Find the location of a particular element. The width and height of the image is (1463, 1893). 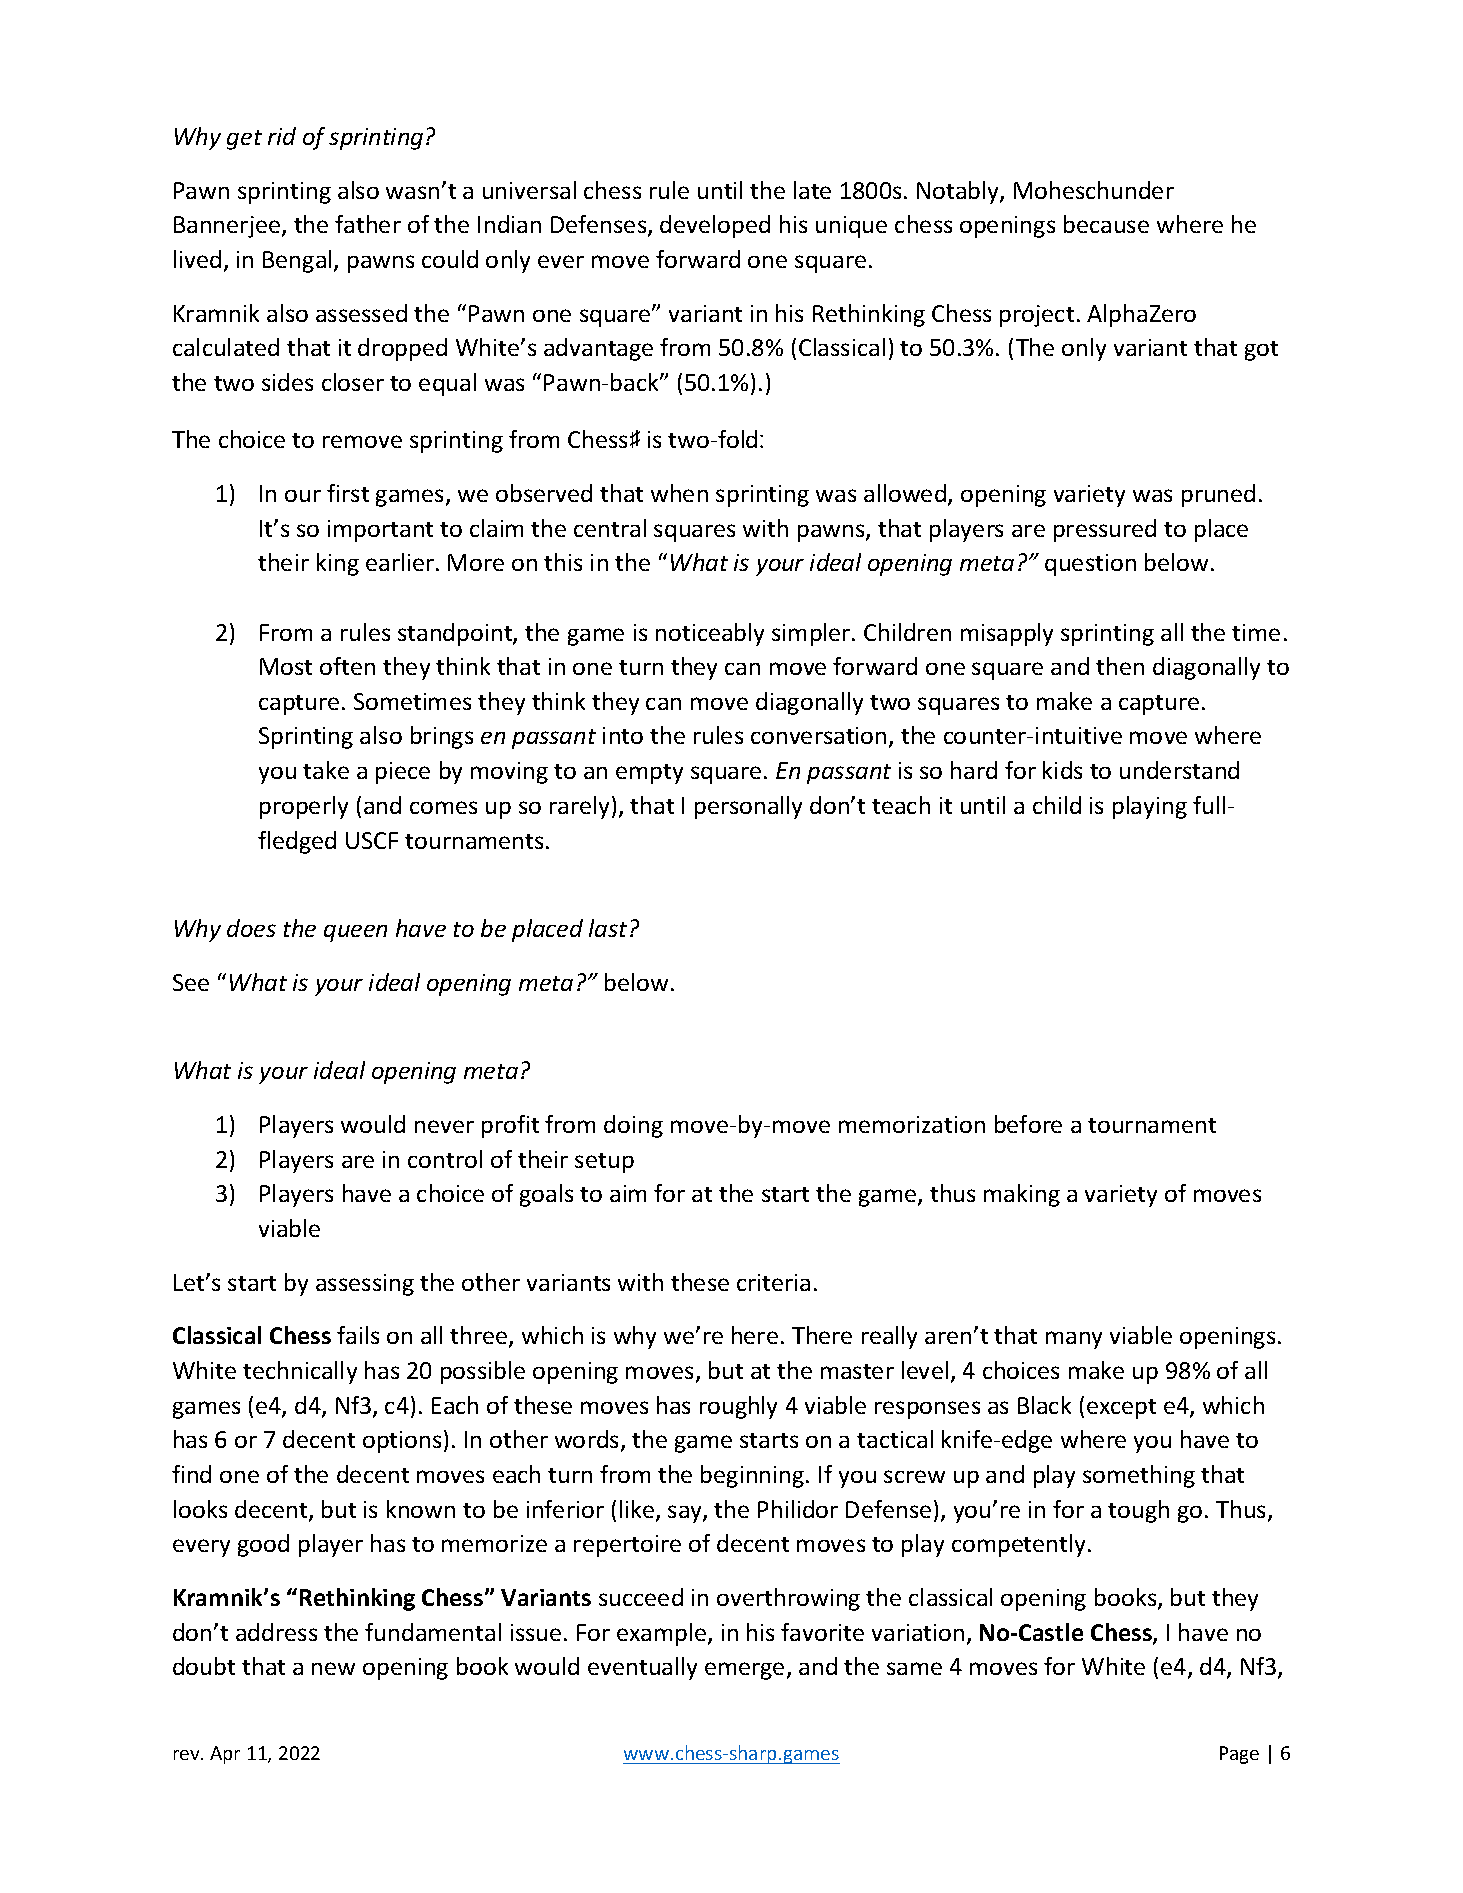

understand is located at coordinates (1179, 770).
